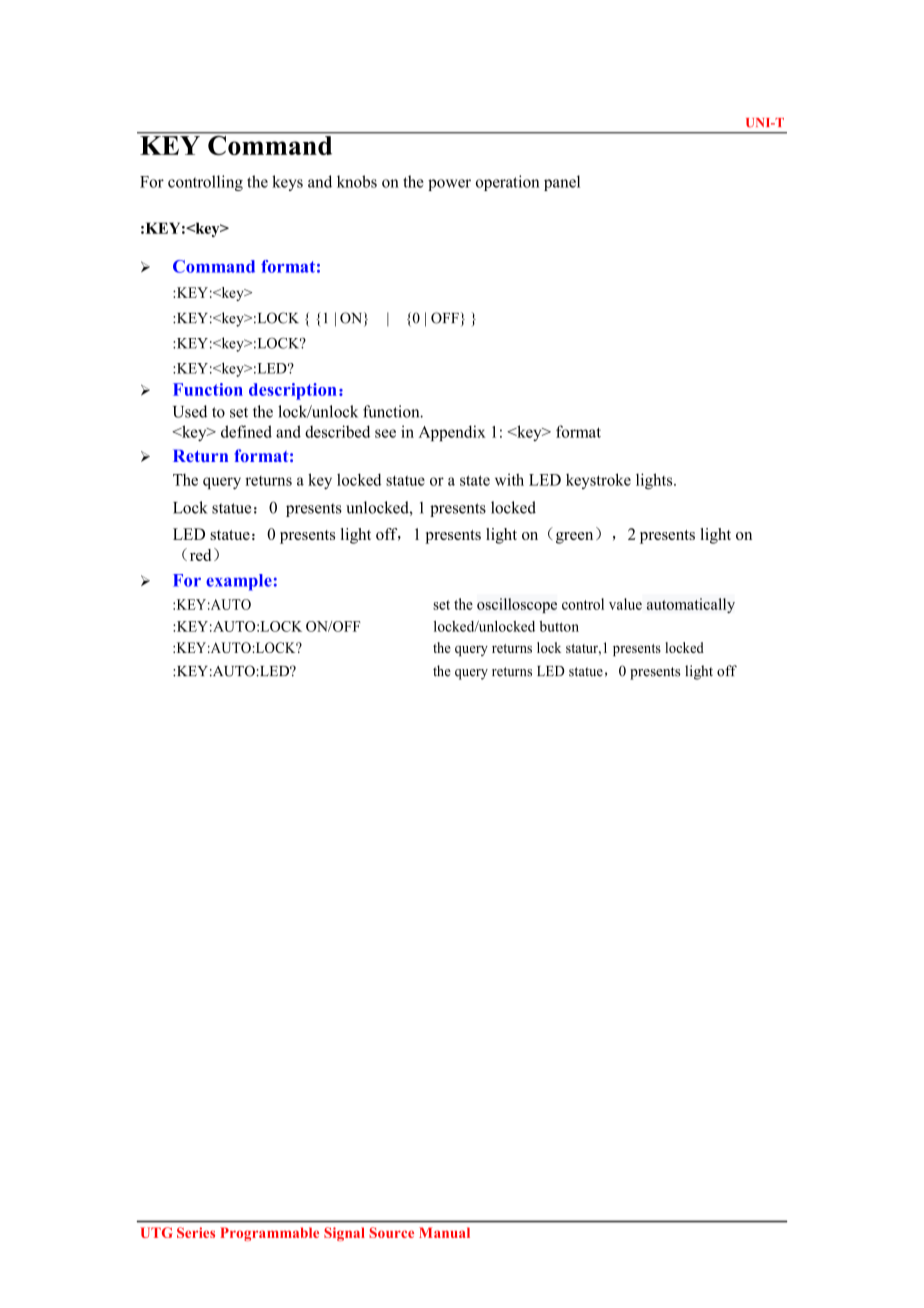 Image resolution: width=924 pixels, height=1308 pixels. I want to click on Series, so click(196, 1232).
